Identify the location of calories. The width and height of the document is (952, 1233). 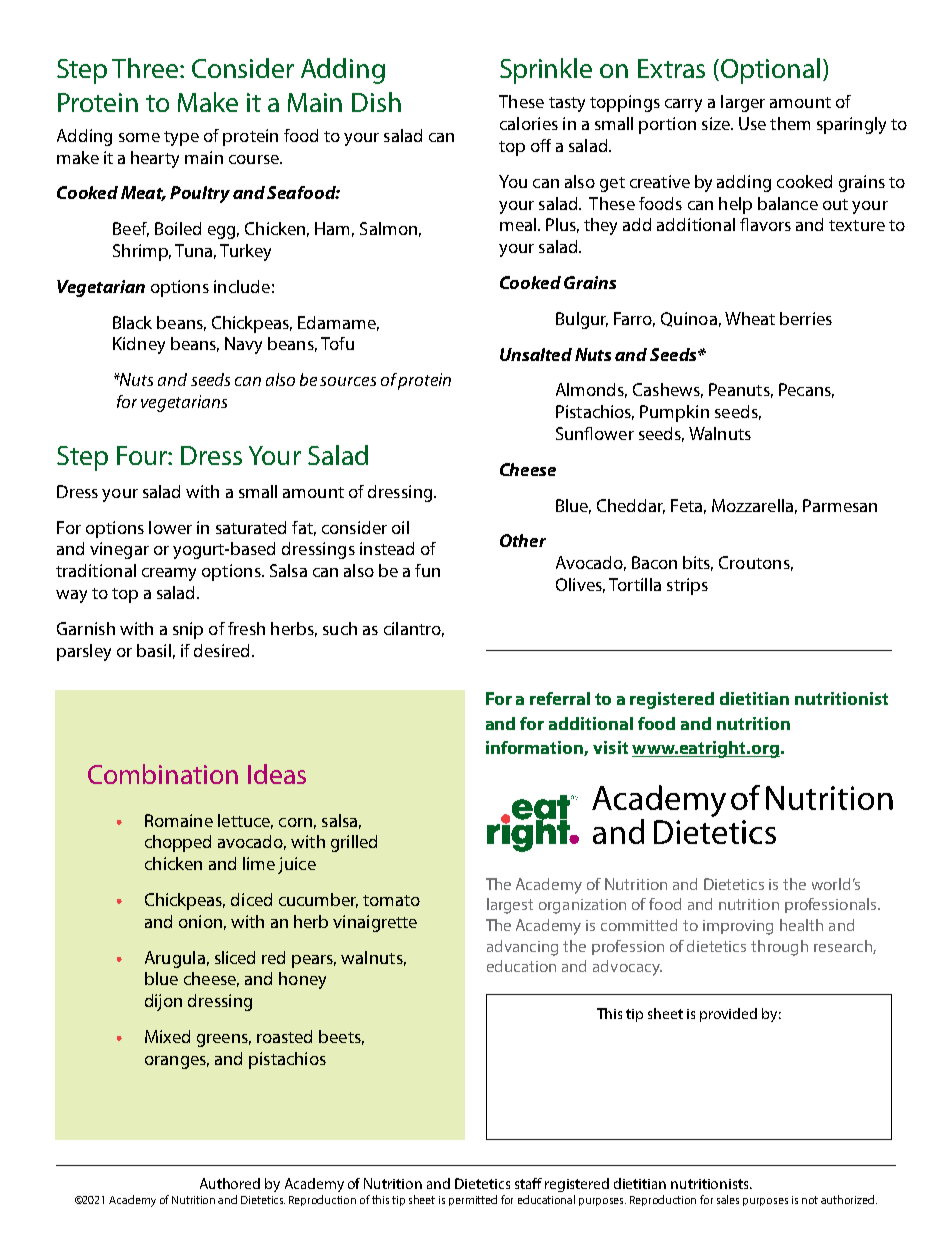
(529, 123).
